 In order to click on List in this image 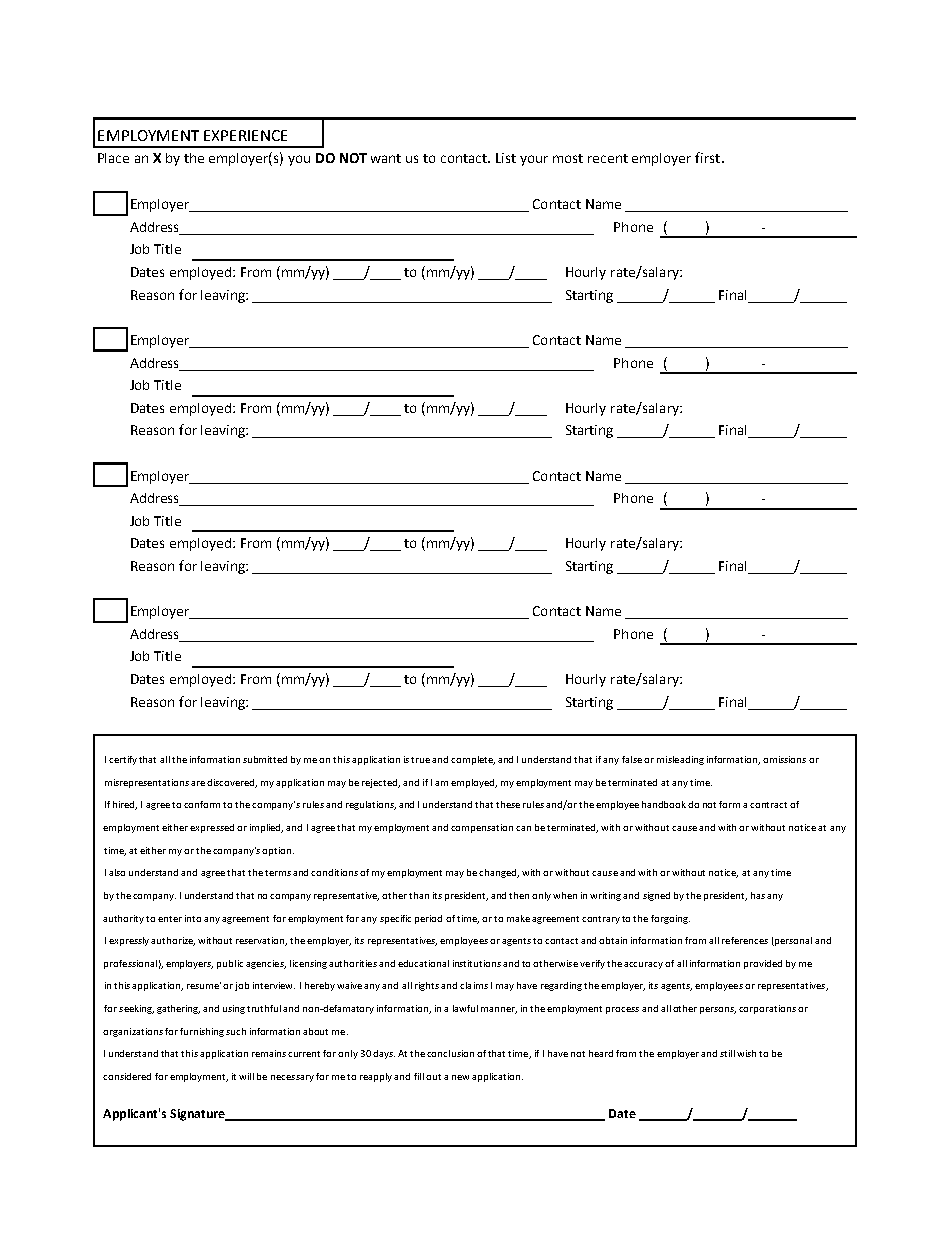, I will do `click(506, 158)`.
